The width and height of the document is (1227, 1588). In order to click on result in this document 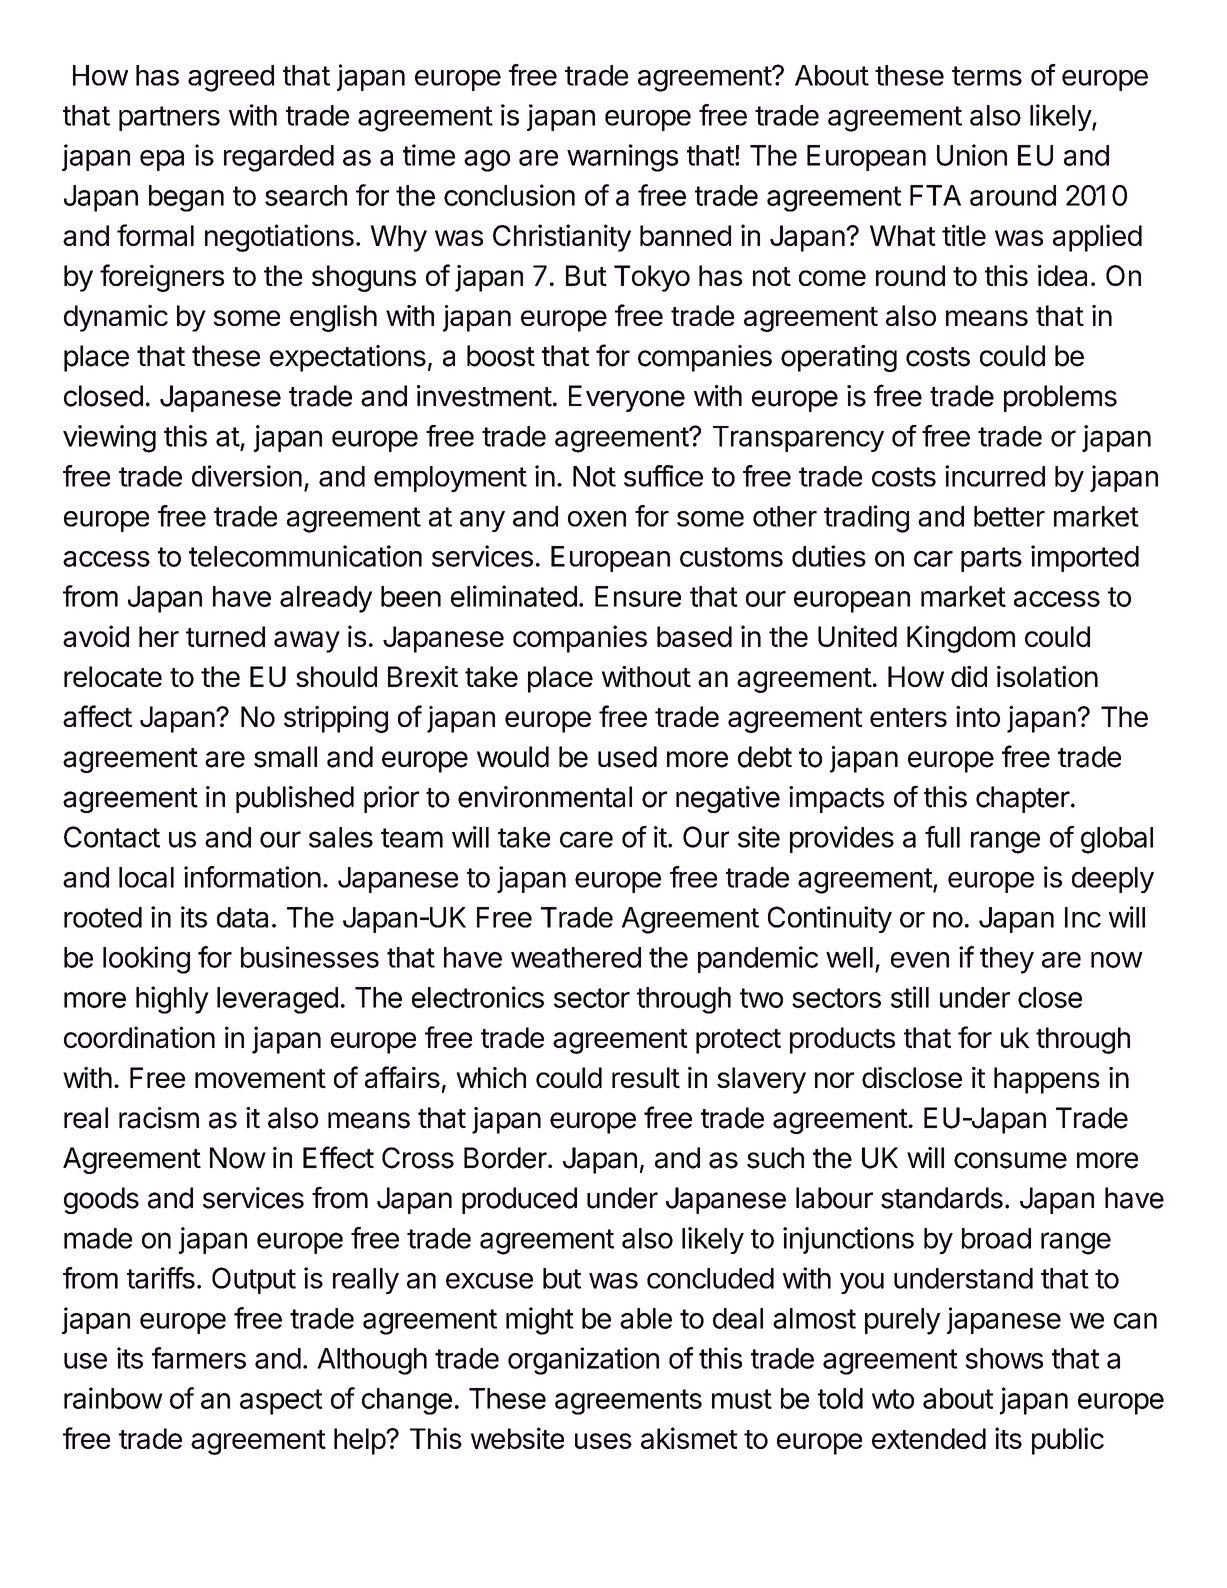, I will do `click(646, 1077)`.
